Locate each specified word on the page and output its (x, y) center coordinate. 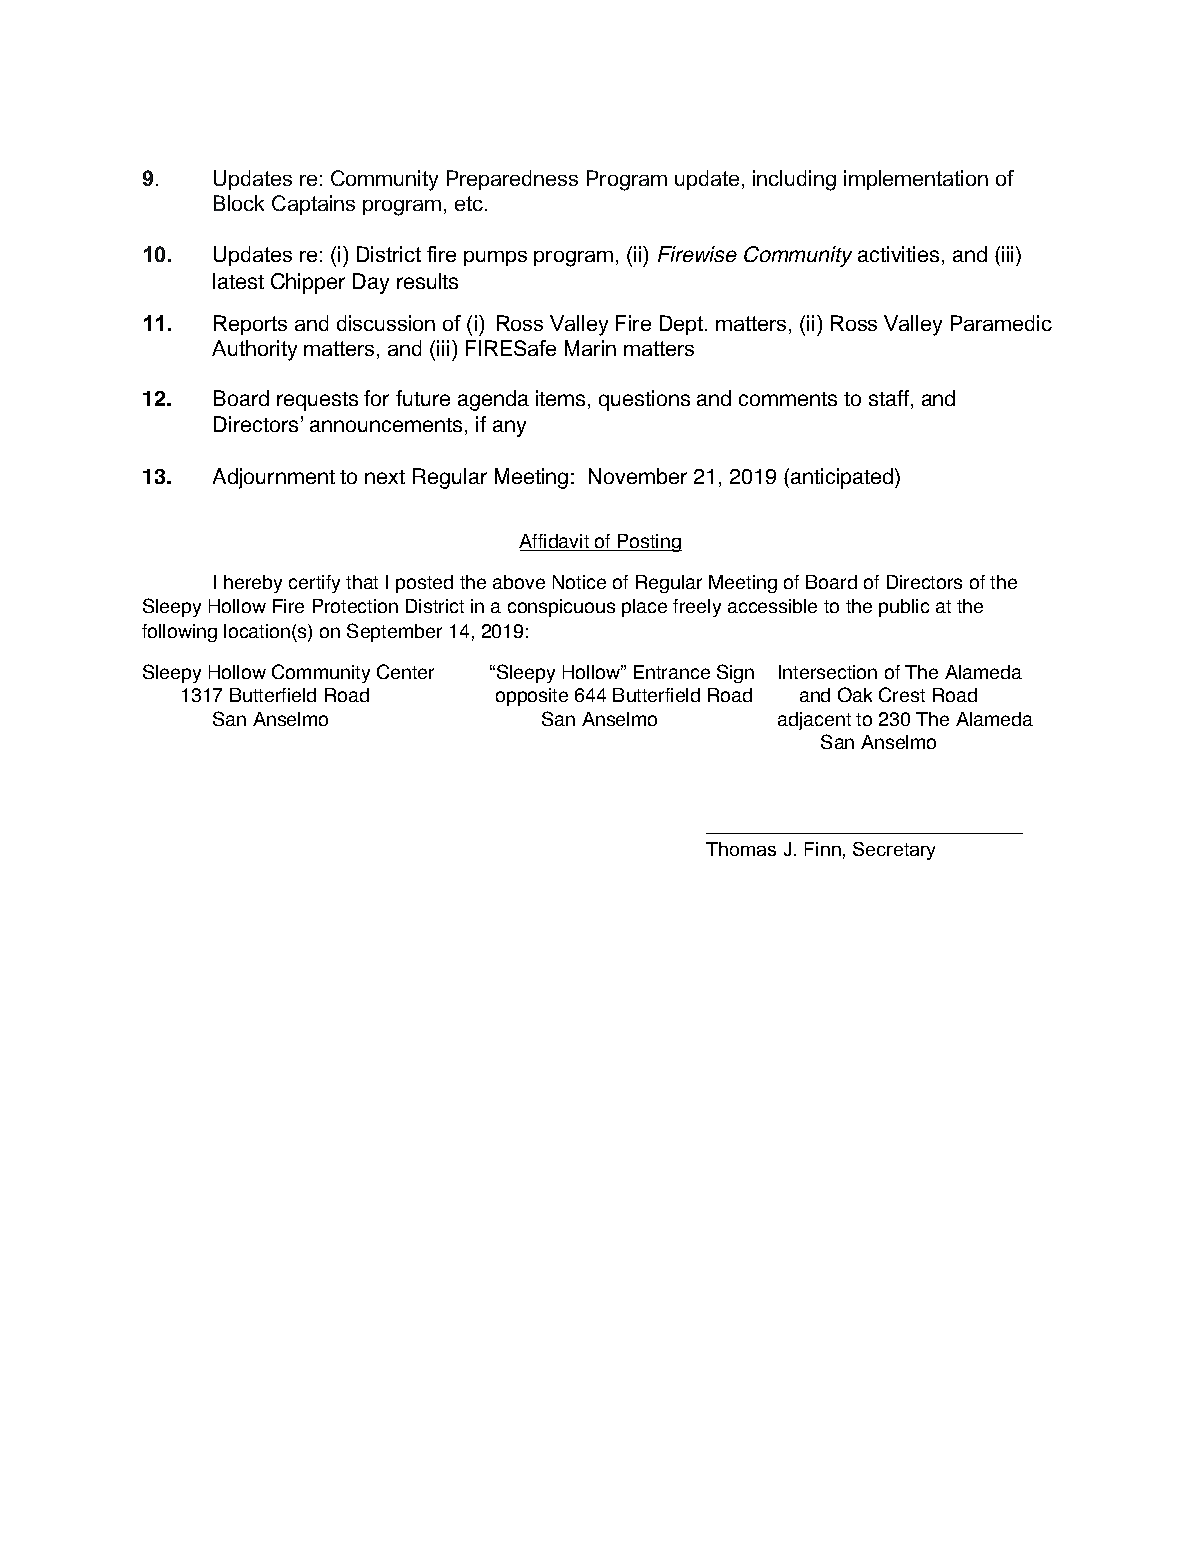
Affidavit (555, 542)
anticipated (843, 478)
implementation (916, 180)
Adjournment (274, 478)
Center (405, 671)
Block (239, 203)
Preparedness (512, 180)
